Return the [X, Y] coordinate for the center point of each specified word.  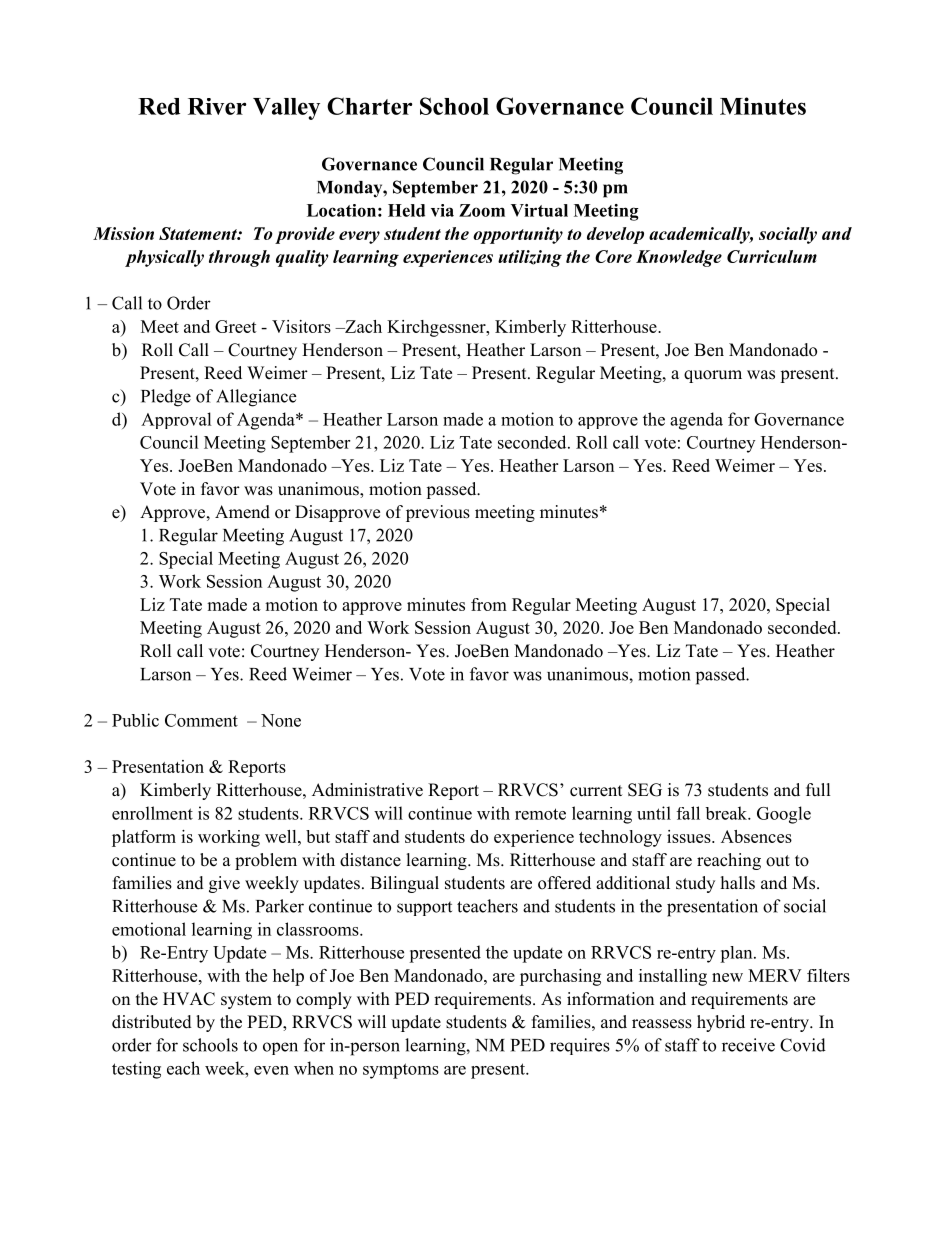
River [217, 106]
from [489, 604]
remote [540, 814]
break [727, 813]
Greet [236, 326]
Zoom [482, 210]
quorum [713, 376]
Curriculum [772, 256]
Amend [242, 512]
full [818, 790]
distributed [152, 1022]
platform [144, 838]
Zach [362, 326]
